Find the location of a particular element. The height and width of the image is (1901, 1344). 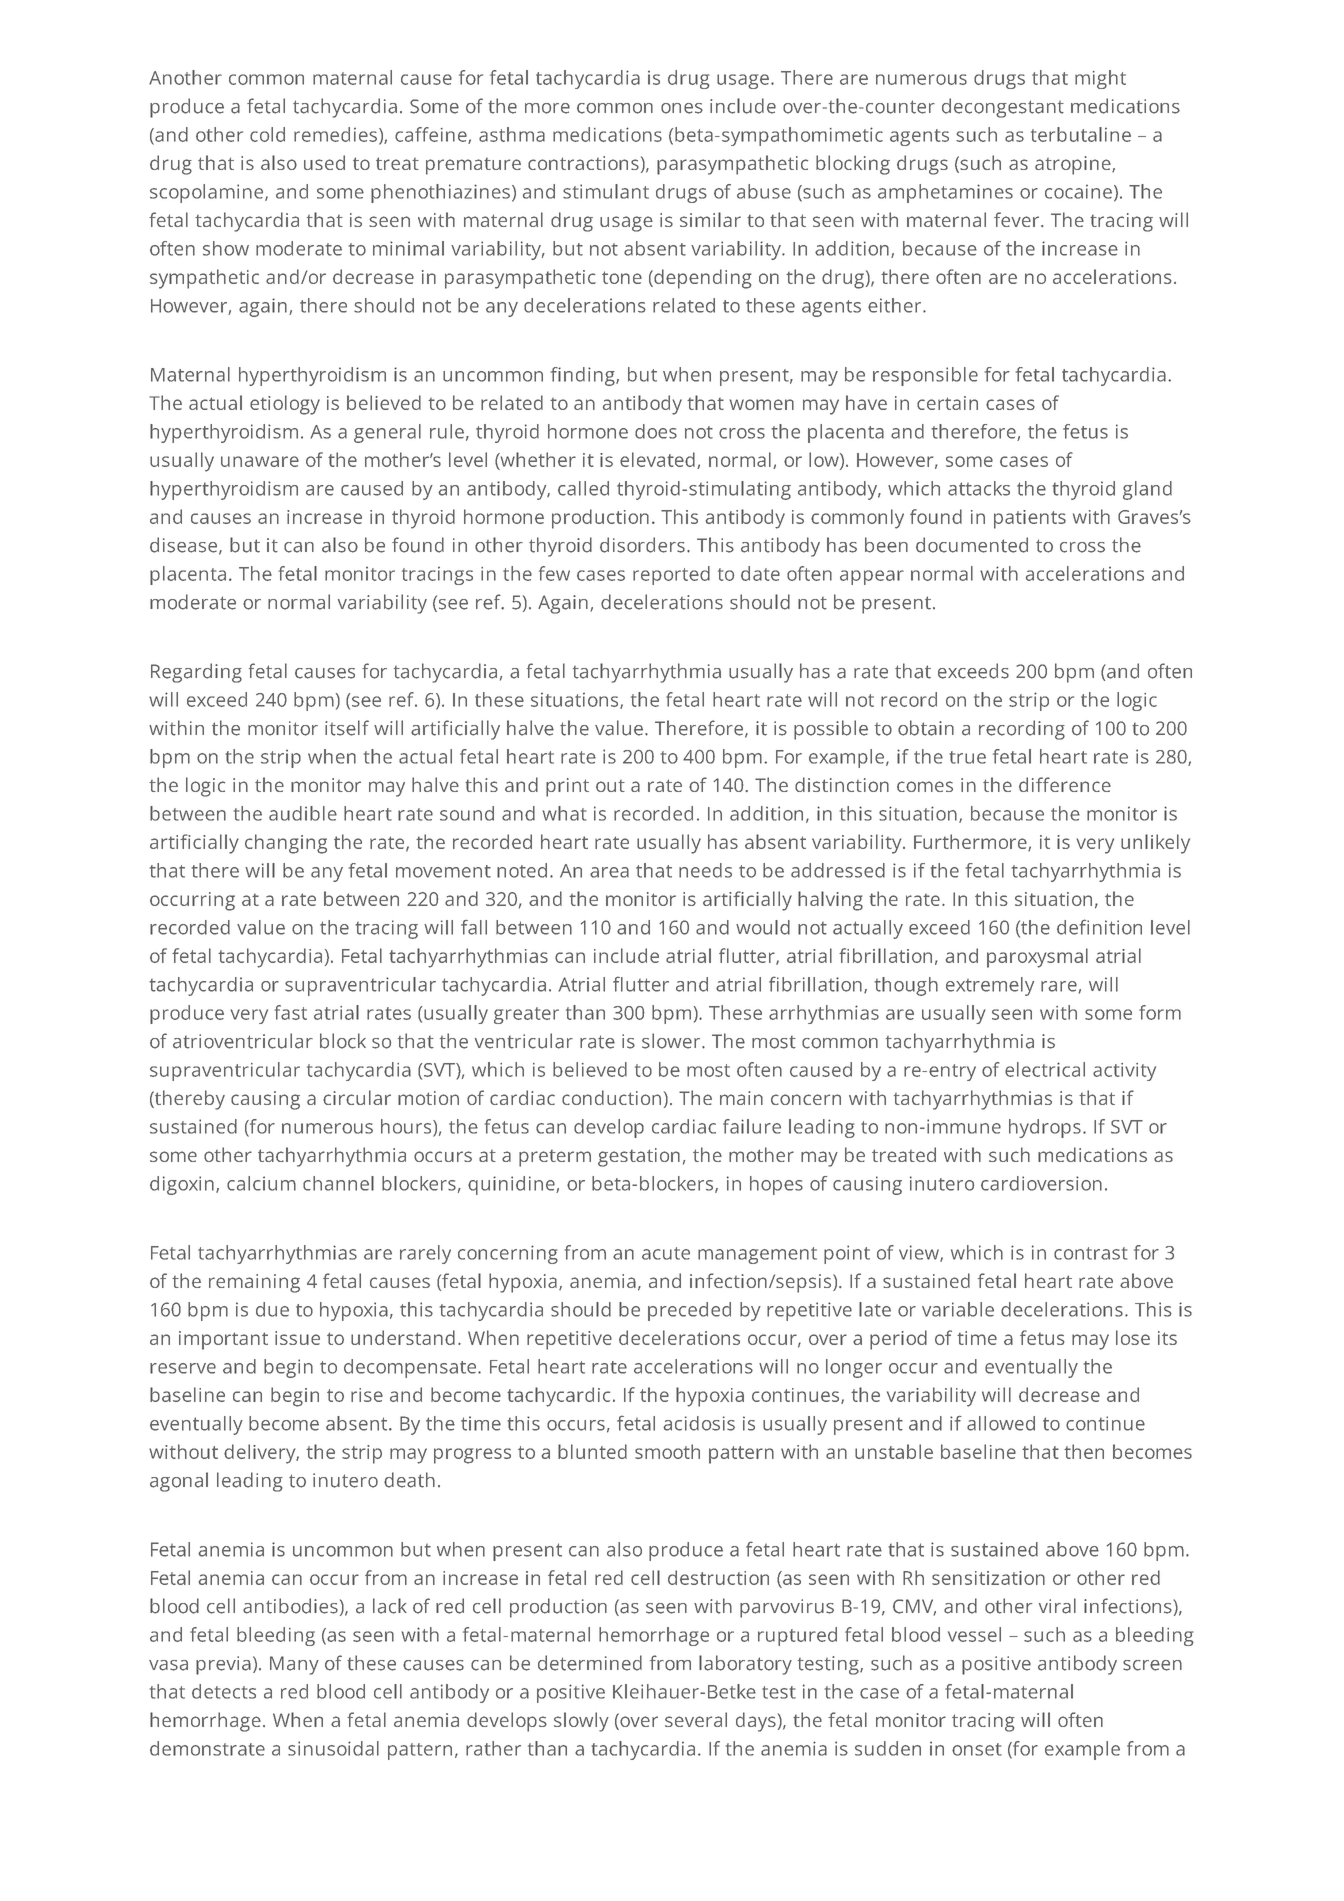

decongestant is located at coordinates (1003, 108).
